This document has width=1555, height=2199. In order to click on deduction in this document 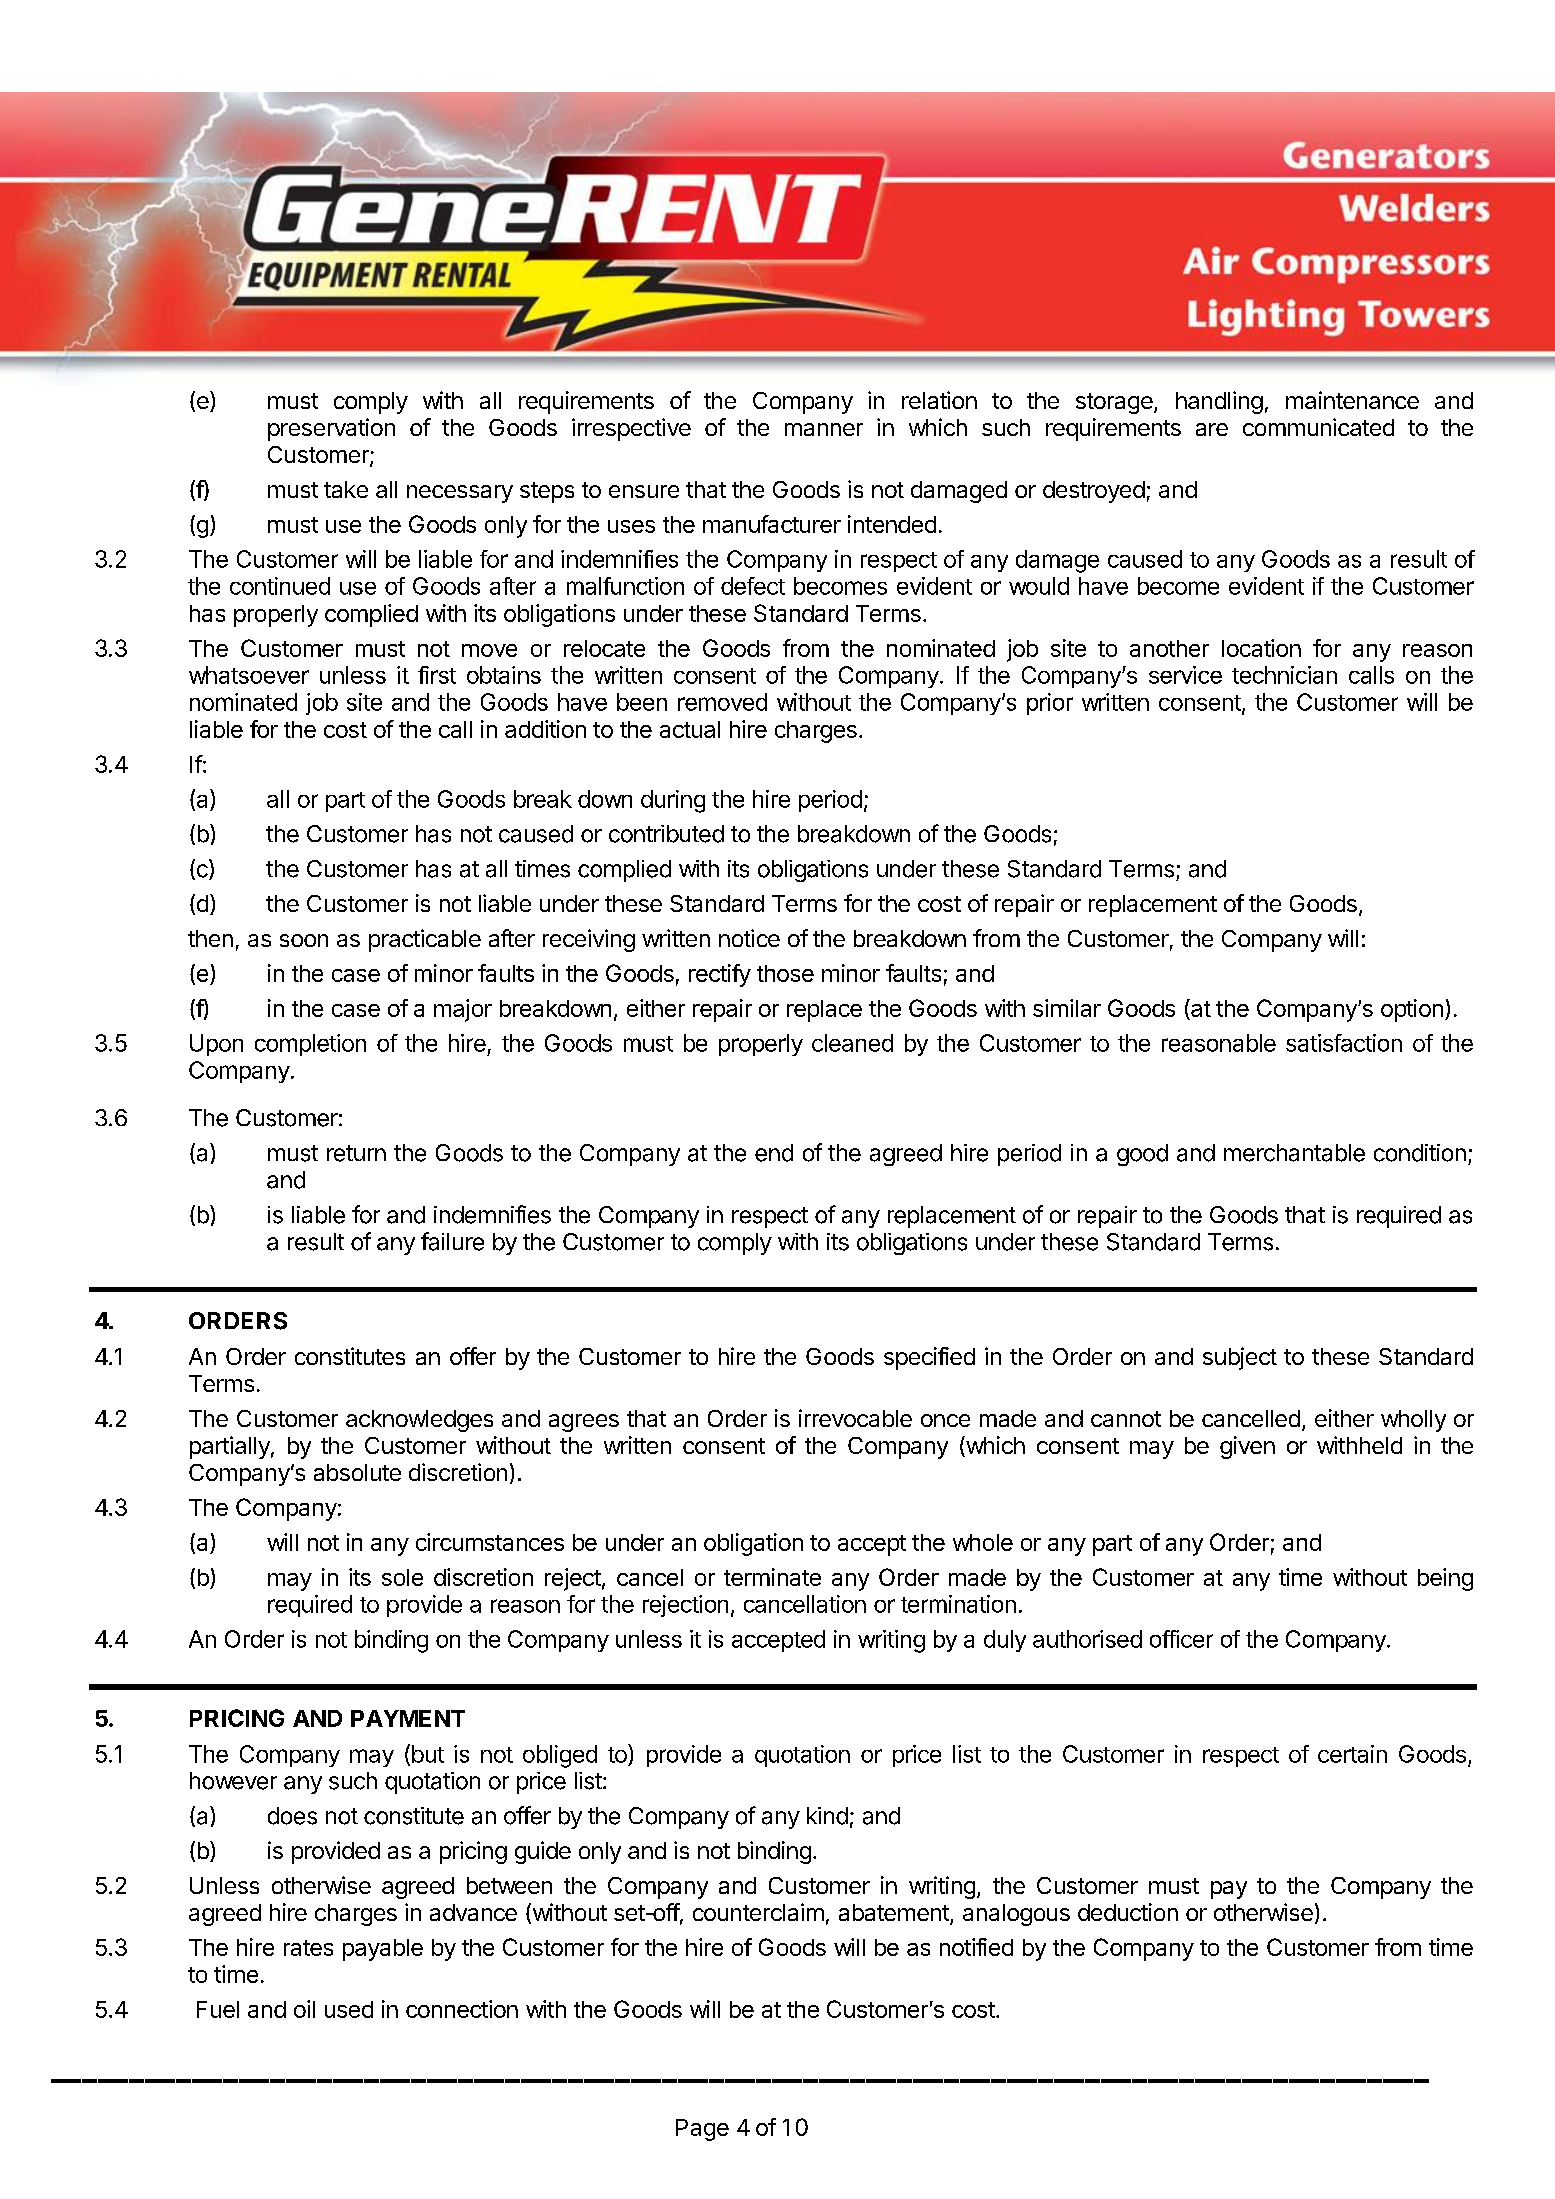, I will do `click(1128, 1912)`.
